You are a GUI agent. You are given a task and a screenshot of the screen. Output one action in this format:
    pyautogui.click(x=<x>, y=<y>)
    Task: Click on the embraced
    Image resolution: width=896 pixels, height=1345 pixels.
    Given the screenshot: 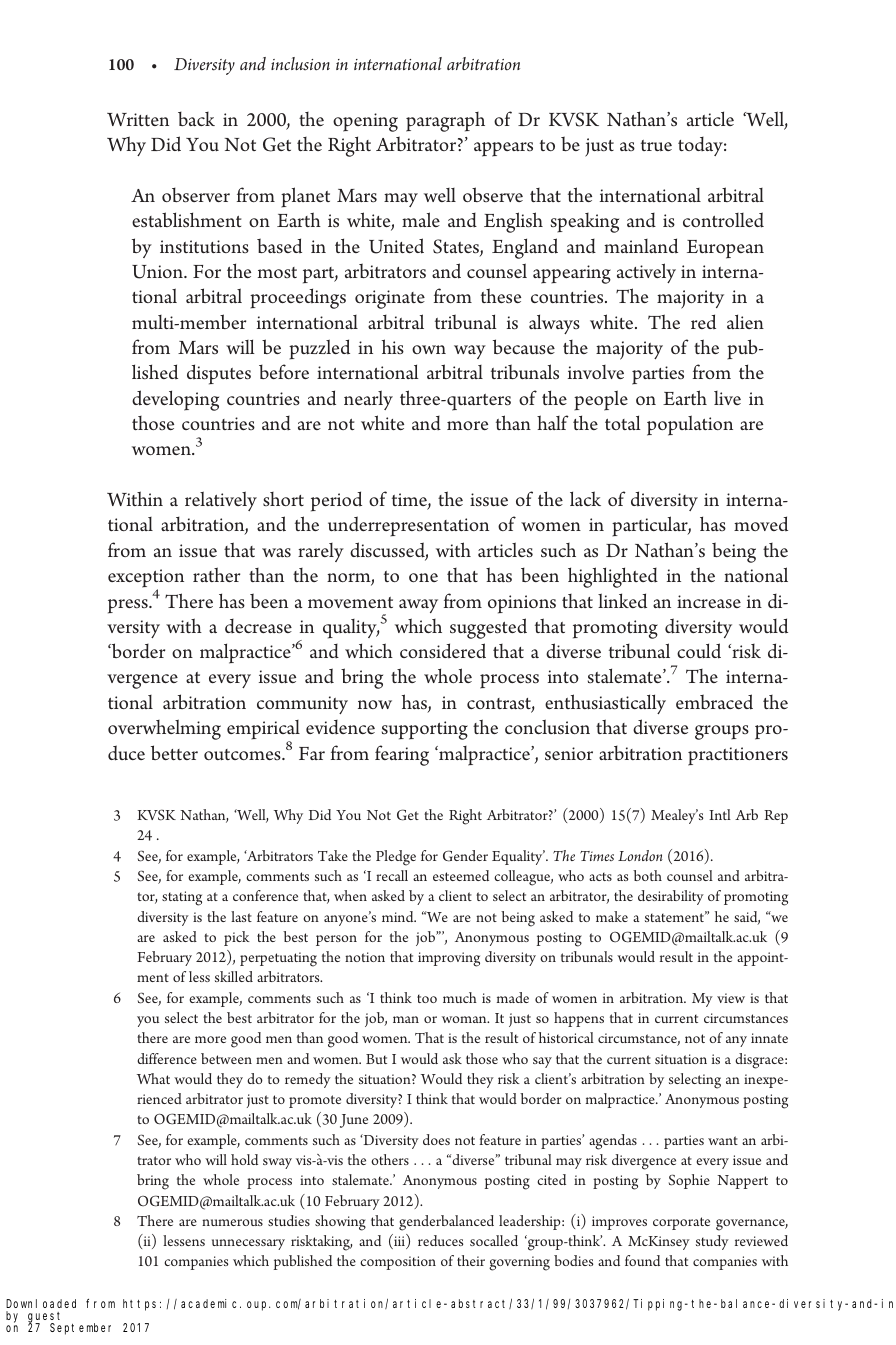 What is the action you would take?
    pyautogui.click(x=714, y=702)
